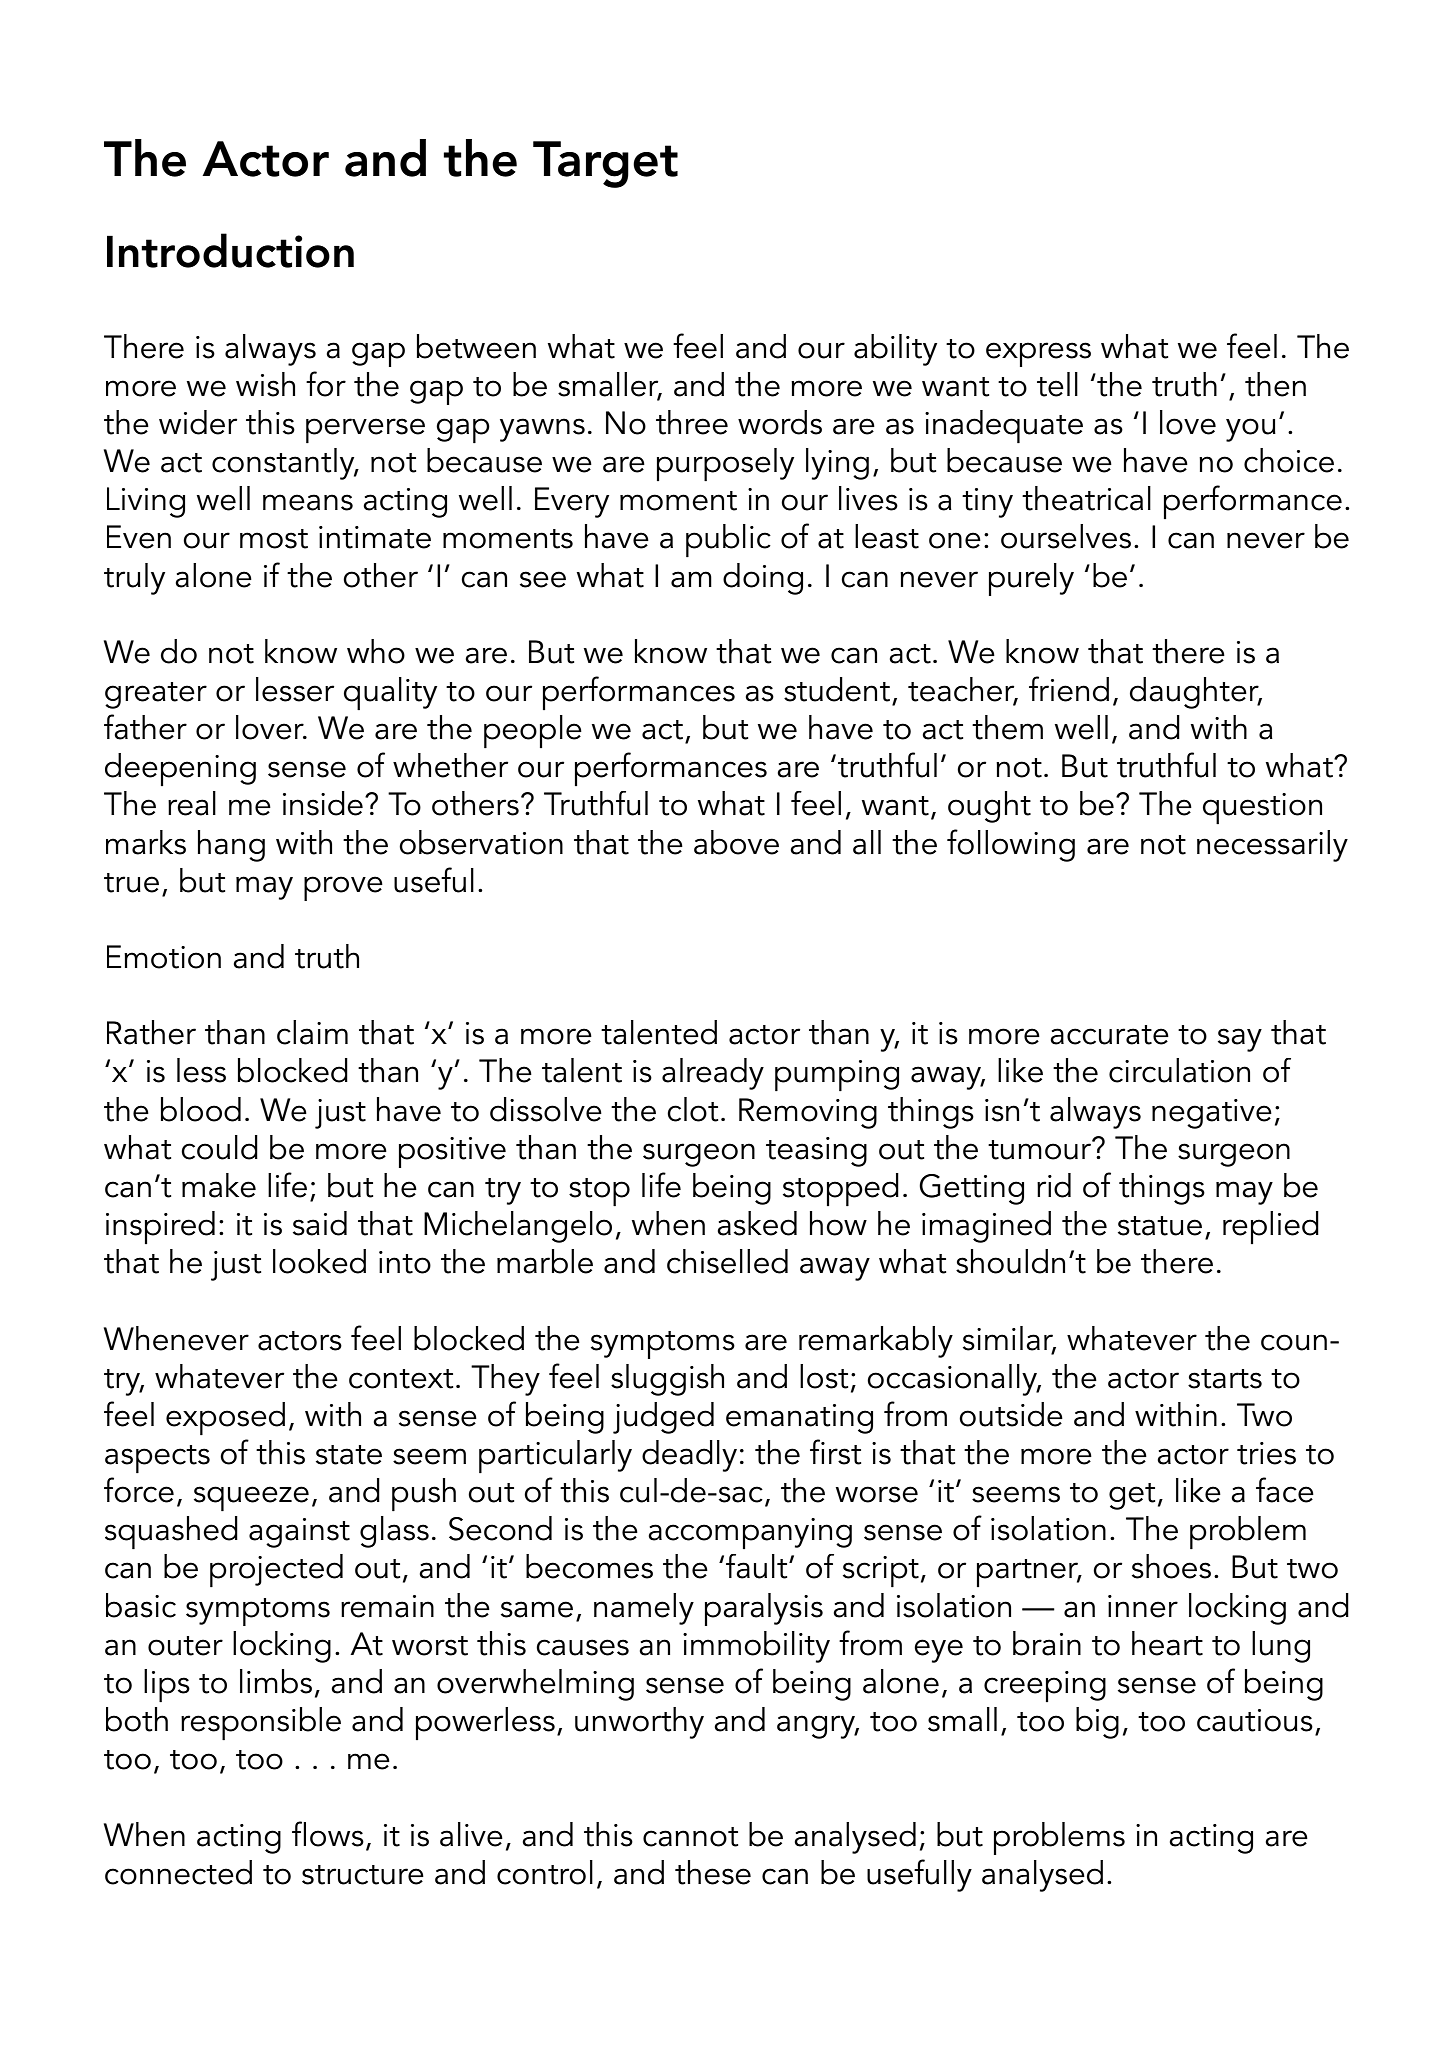 This screenshot has width=1456, height=2059. I want to click on inside, so click(323, 803).
